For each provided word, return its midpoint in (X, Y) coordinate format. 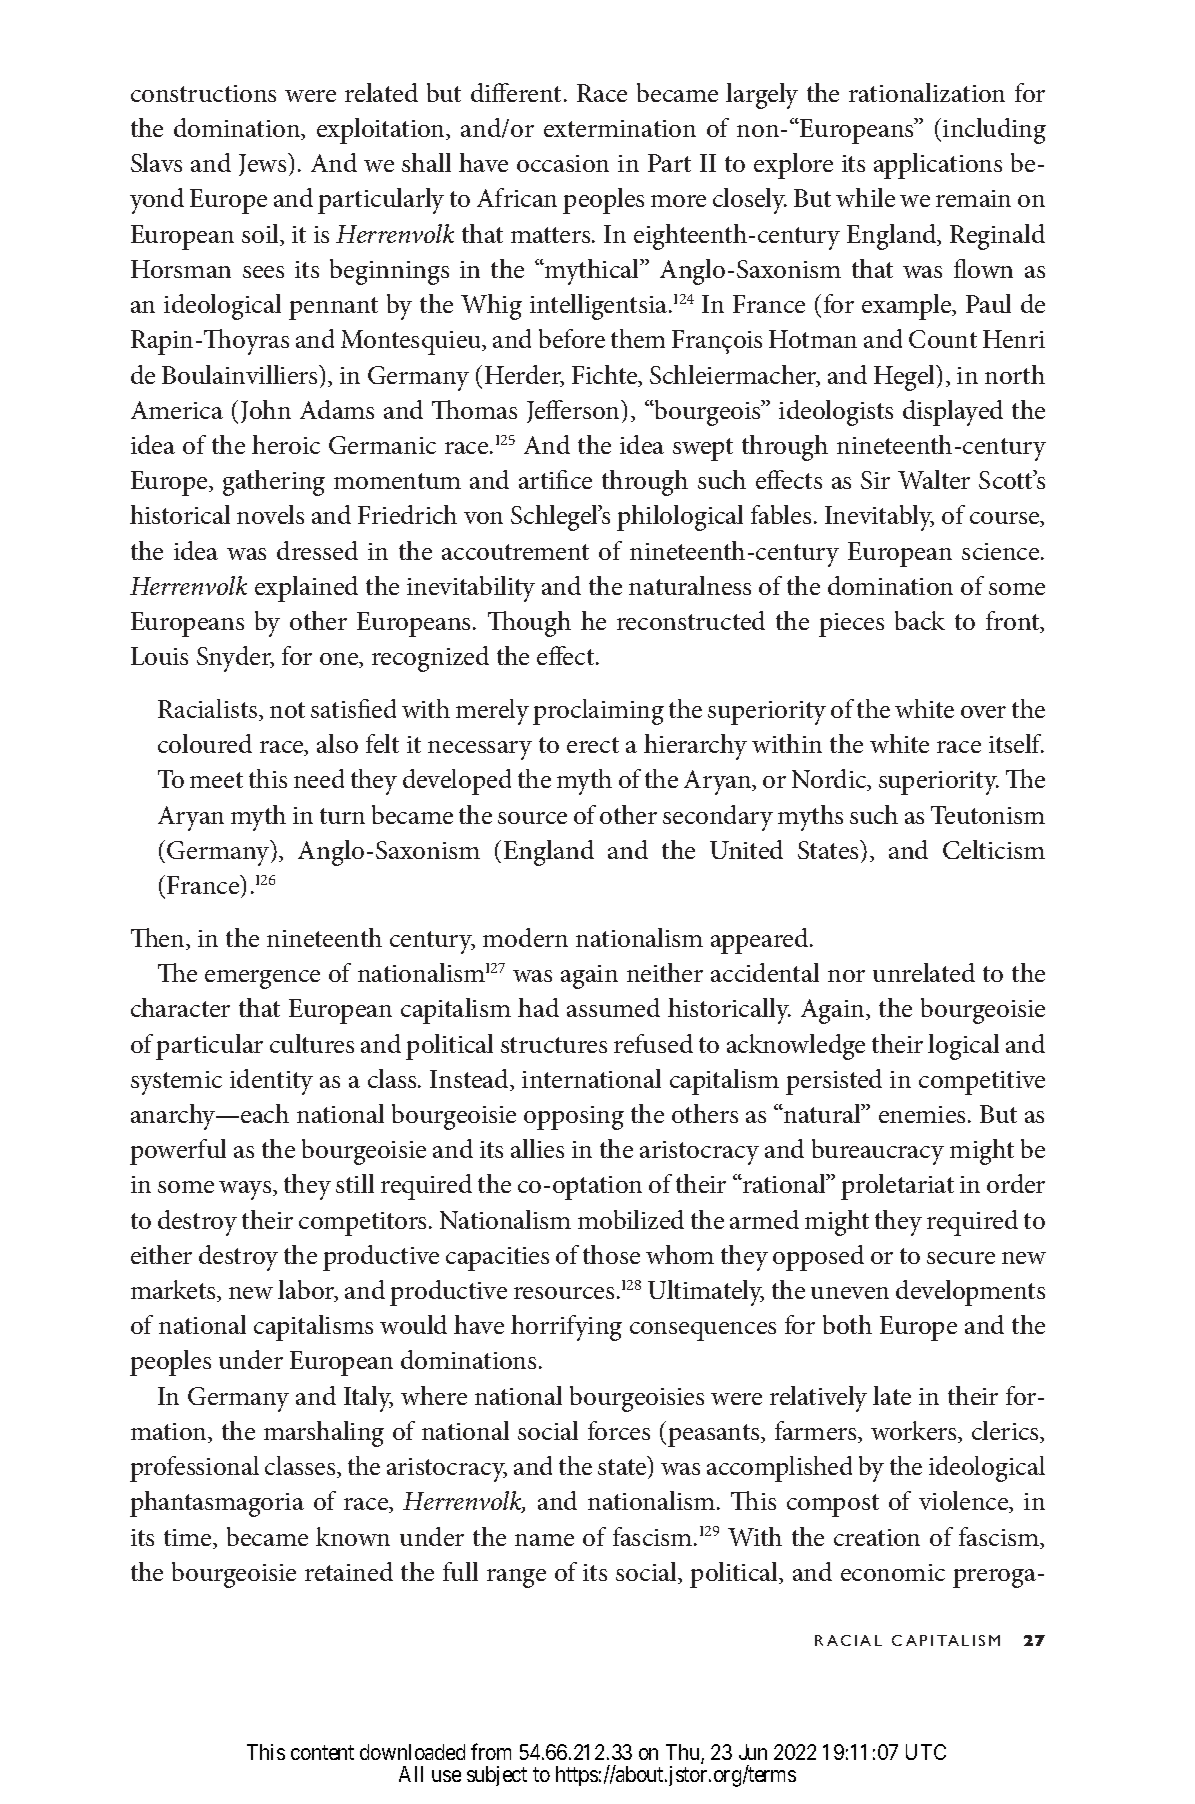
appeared (761, 941)
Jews (264, 164)
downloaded (412, 1752)
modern (525, 937)
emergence (262, 979)
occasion (563, 163)
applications (938, 166)
